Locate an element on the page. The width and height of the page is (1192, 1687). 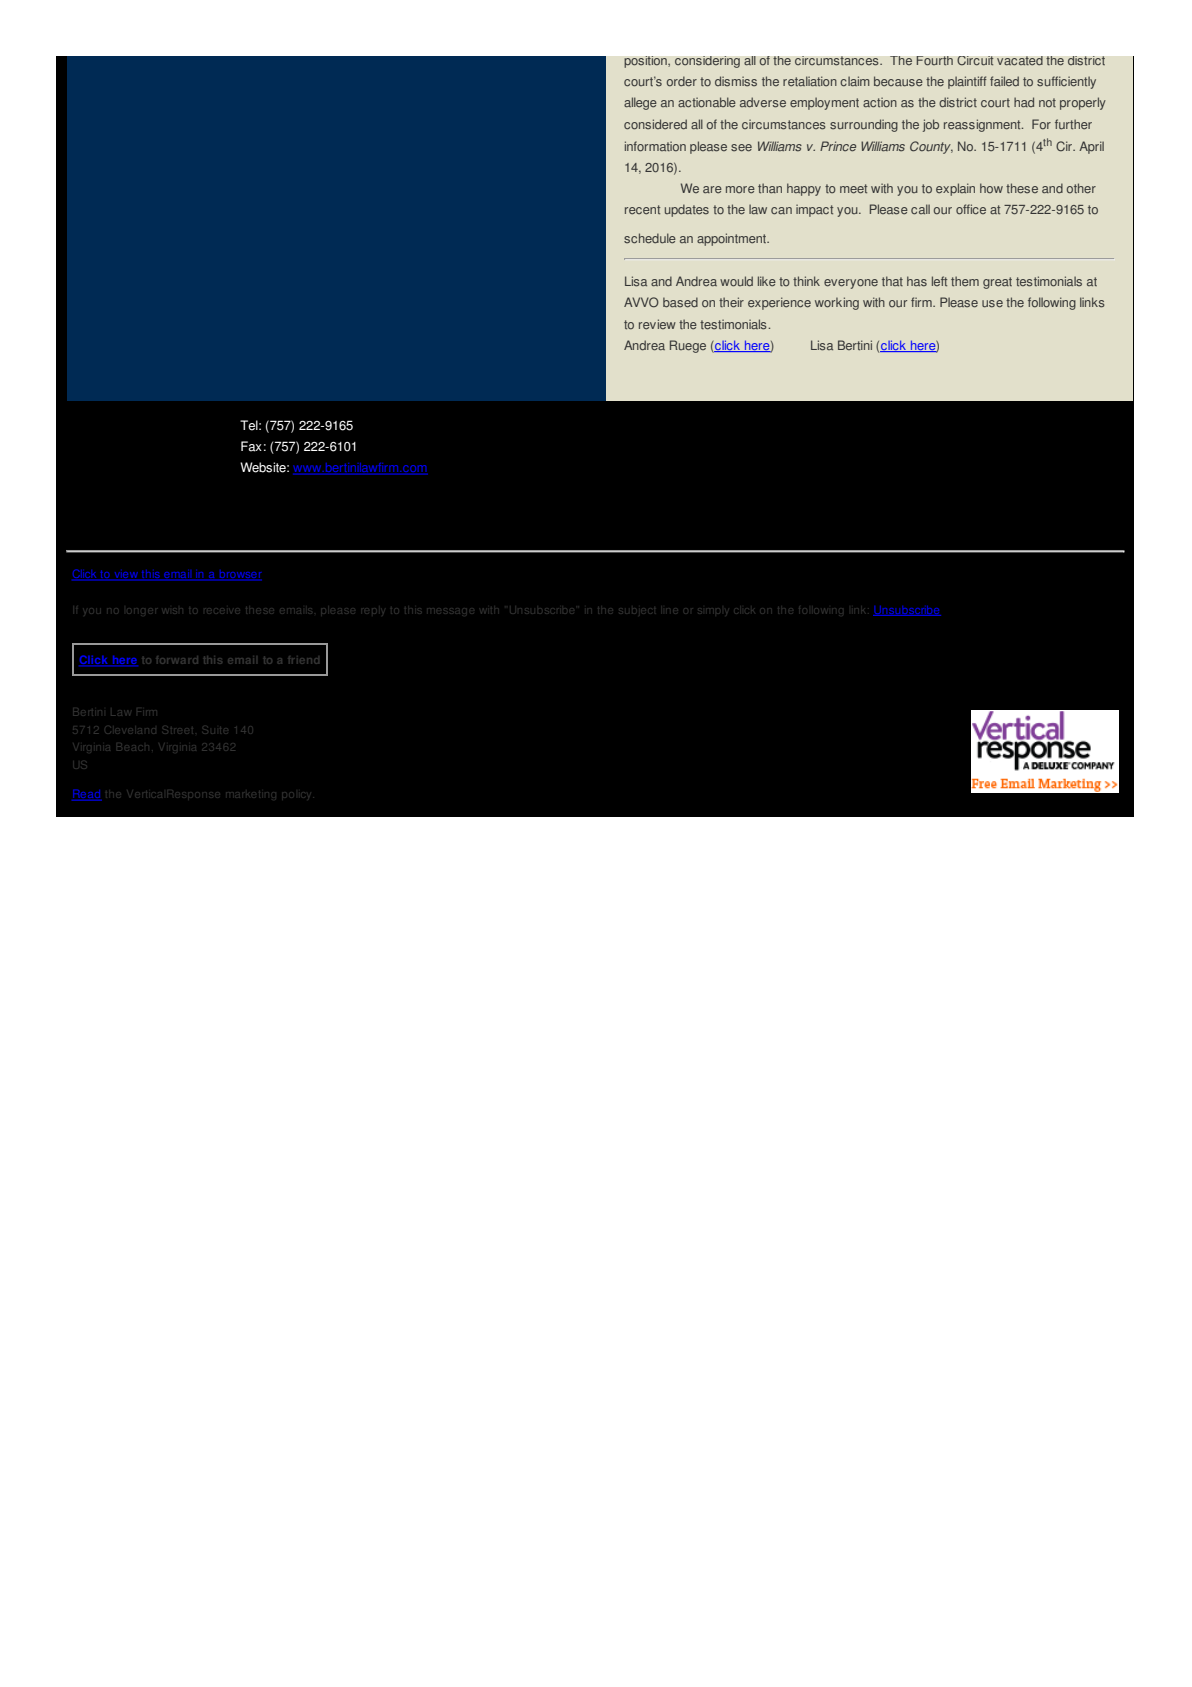
based is located at coordinates (680, 302).
